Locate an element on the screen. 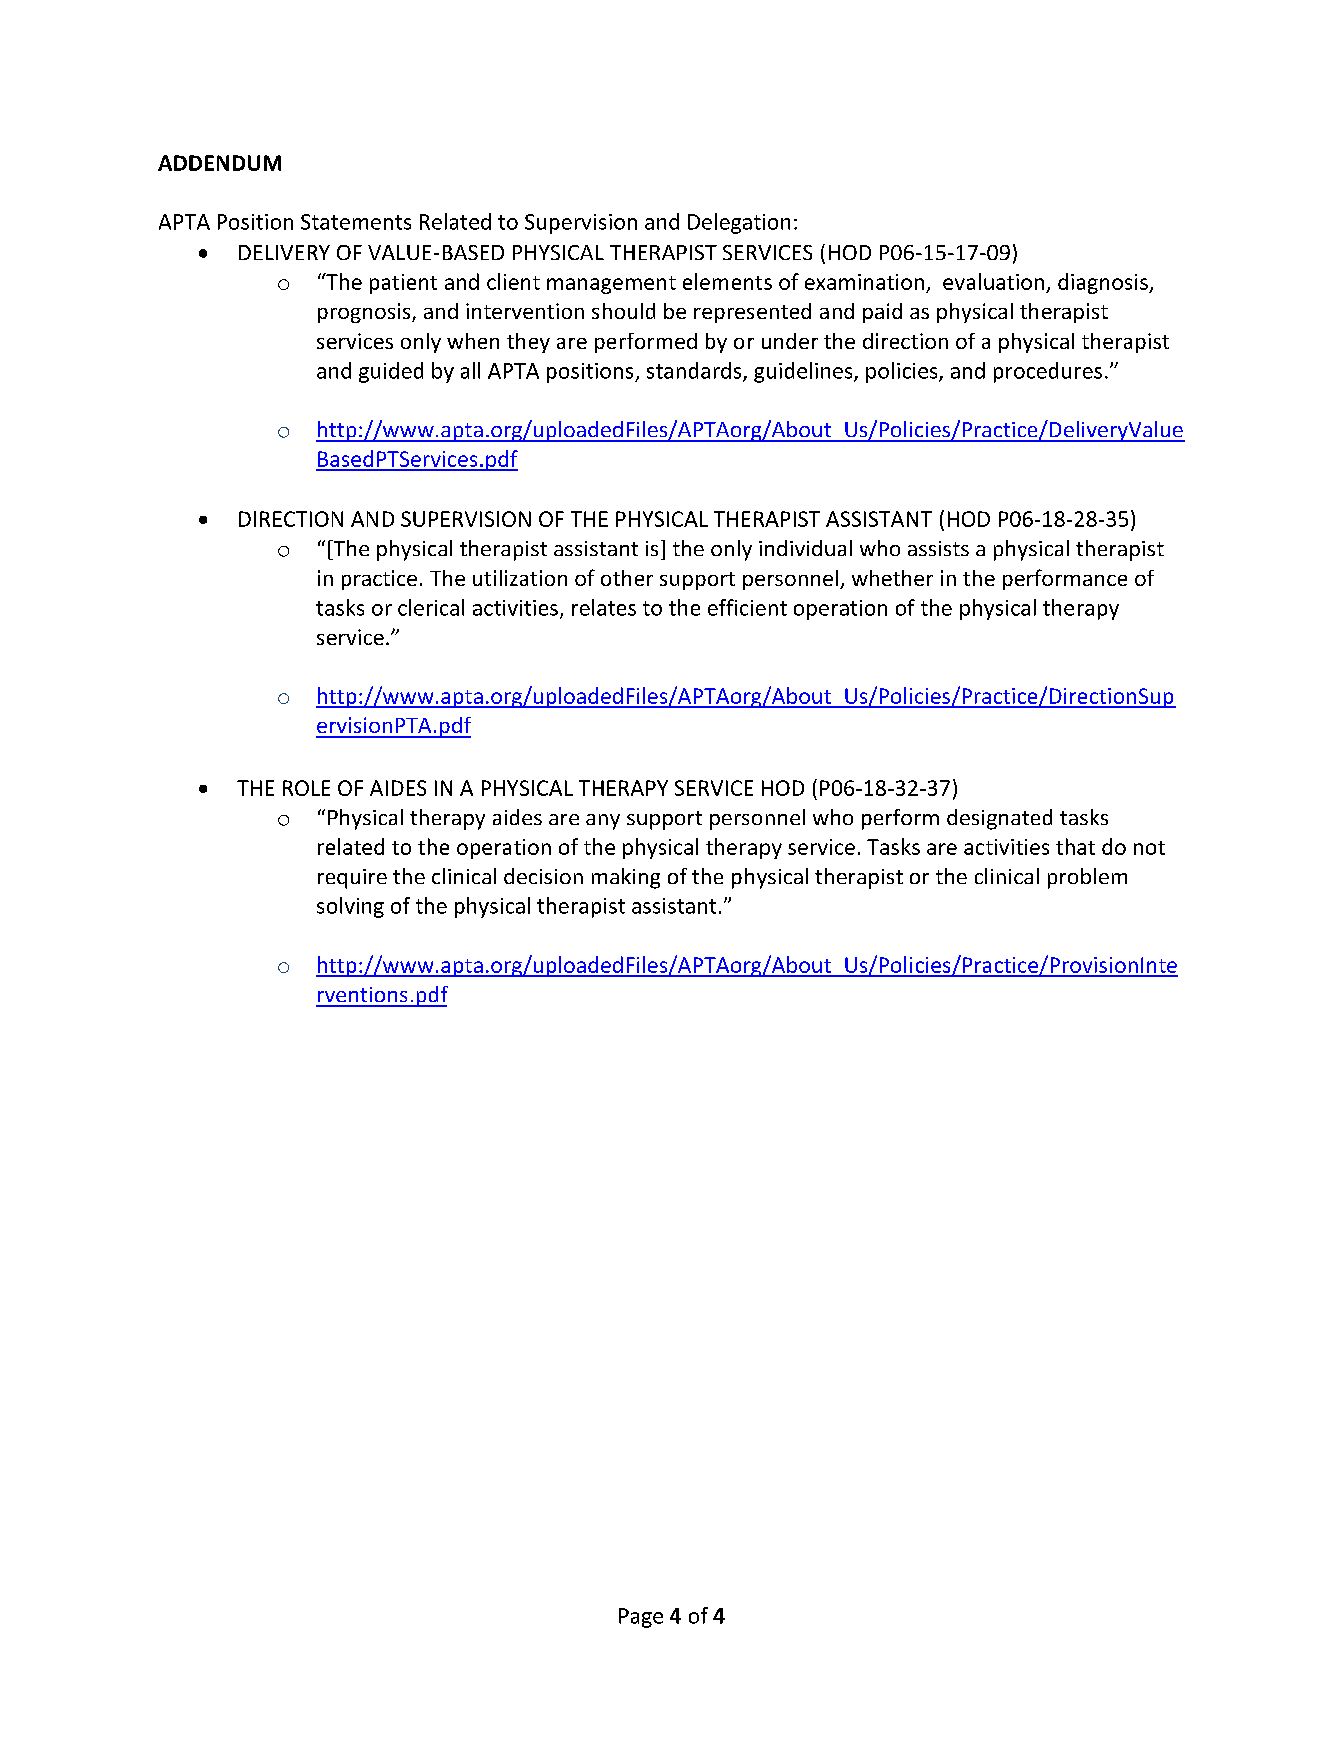 The width and height of the screenshot is (1343, 1738). making is located at coordinates (626, 878).
